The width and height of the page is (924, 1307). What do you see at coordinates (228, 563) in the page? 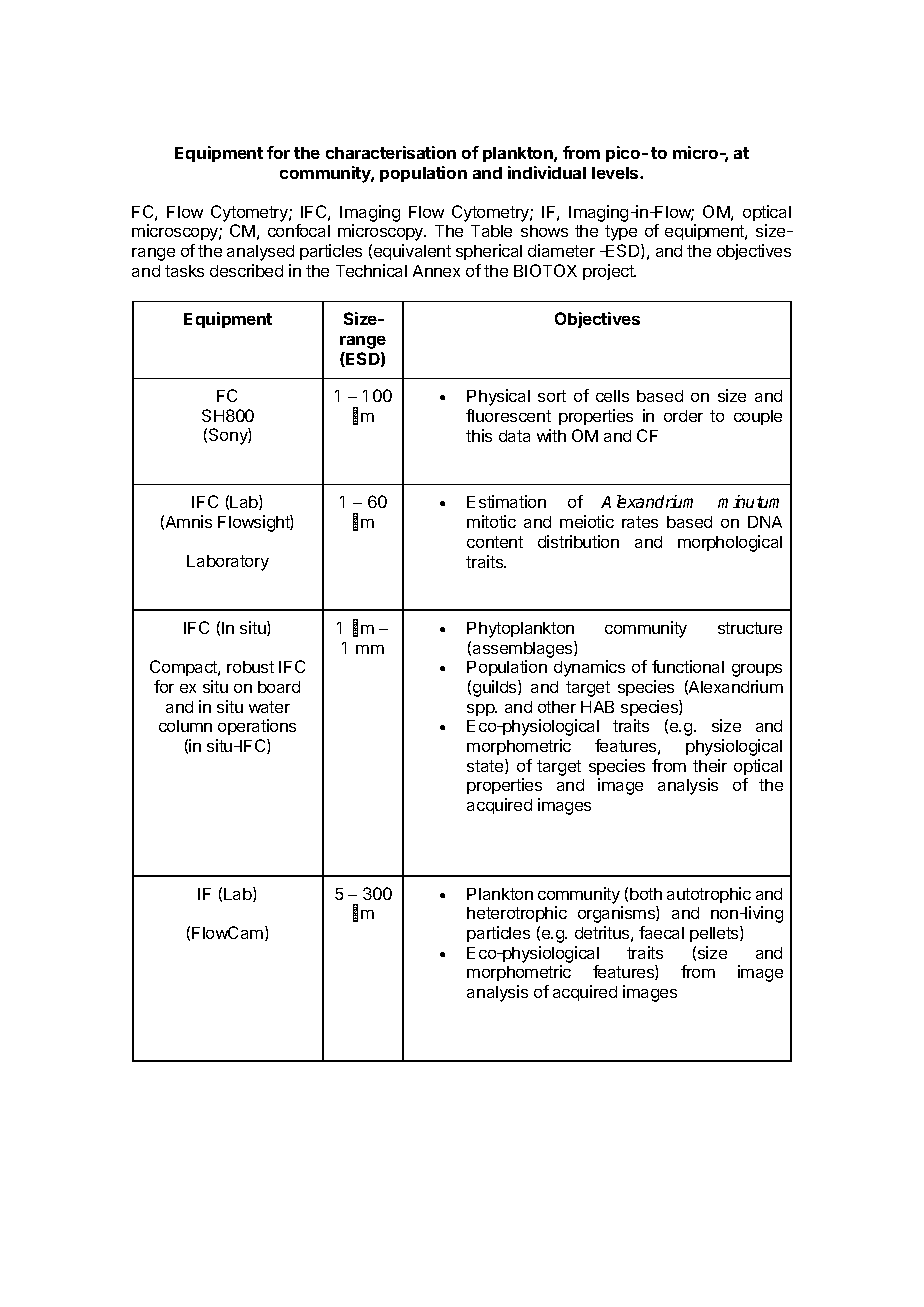
I see `Laboratory` at bounding box center [228, 563].
